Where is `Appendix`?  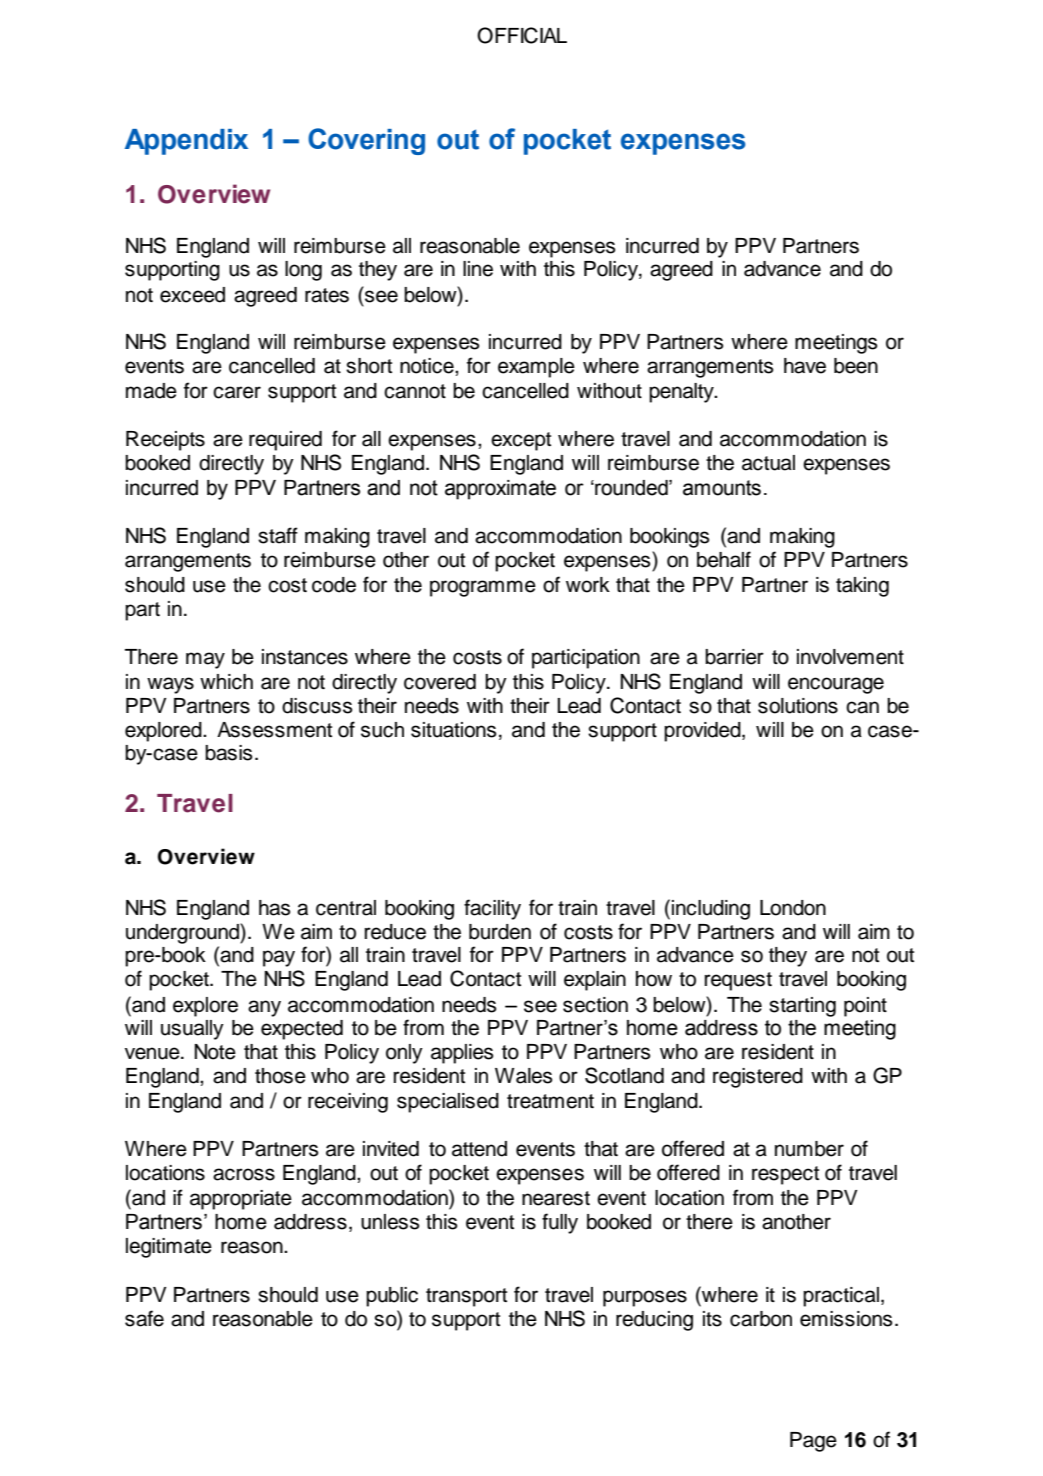 Appendix is located at coordinates (186, 142).
